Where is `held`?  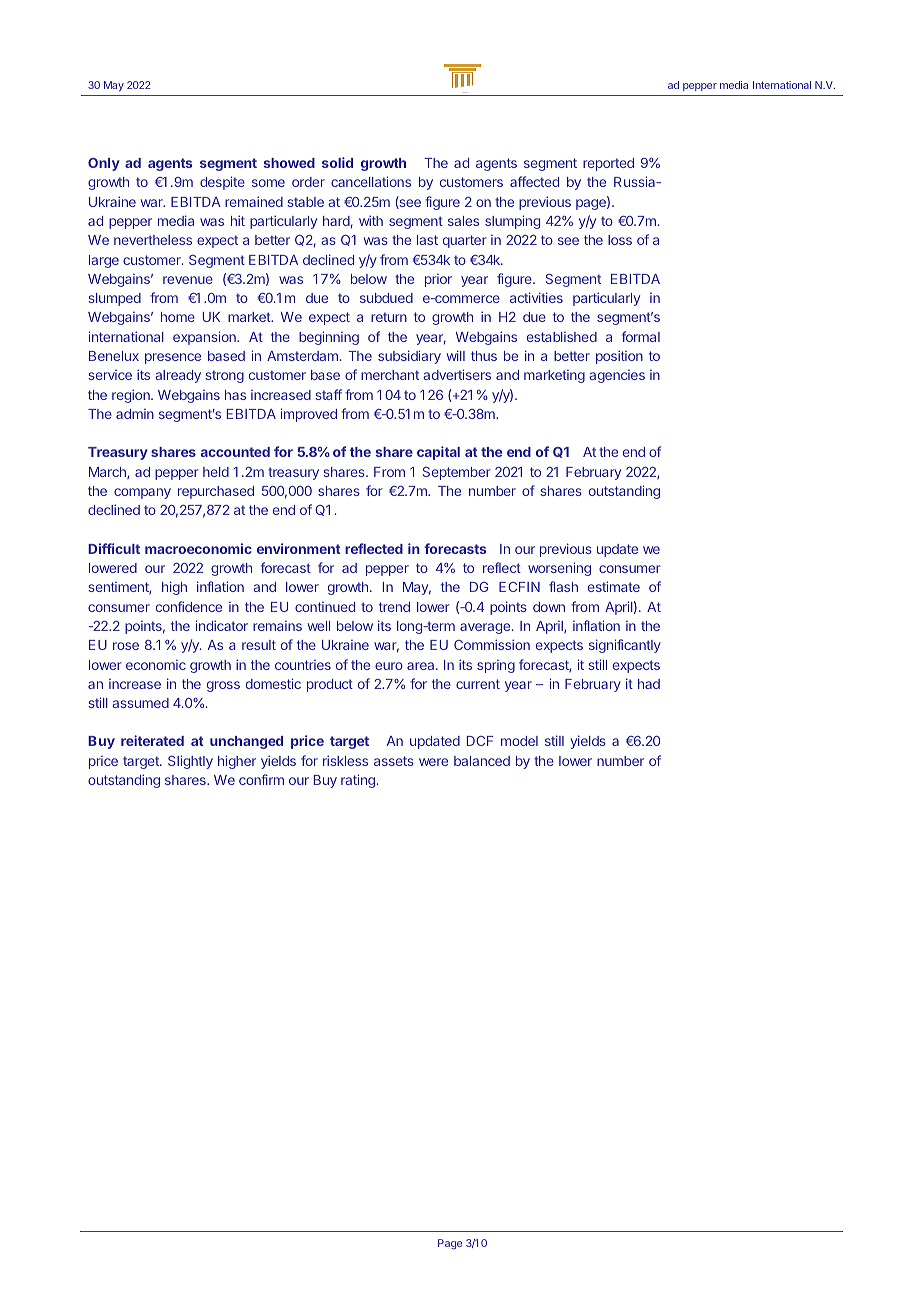
held is located at coordinates (216, 472).
